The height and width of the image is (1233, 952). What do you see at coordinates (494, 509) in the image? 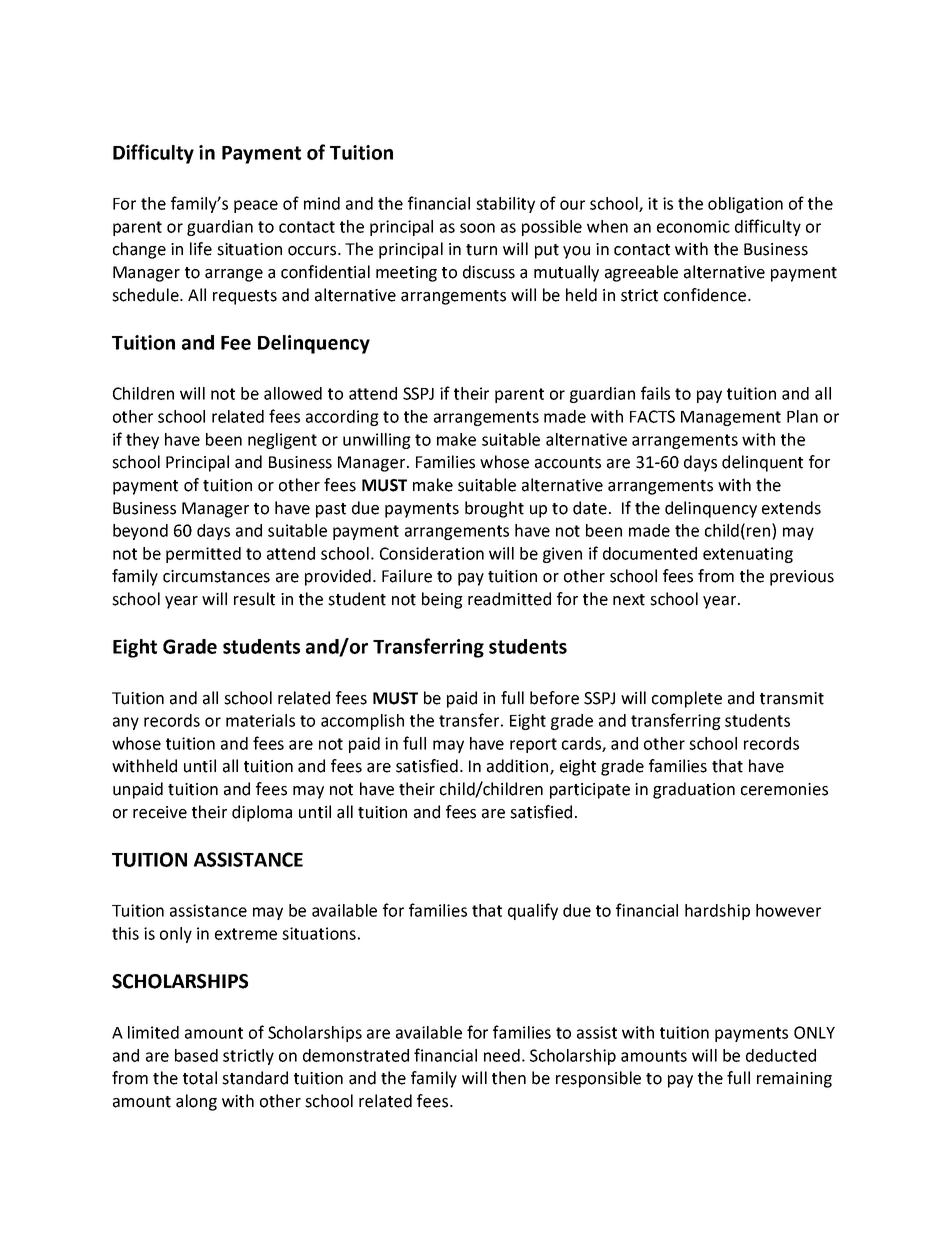
I see `brought` at bounding box center [494, 509].
